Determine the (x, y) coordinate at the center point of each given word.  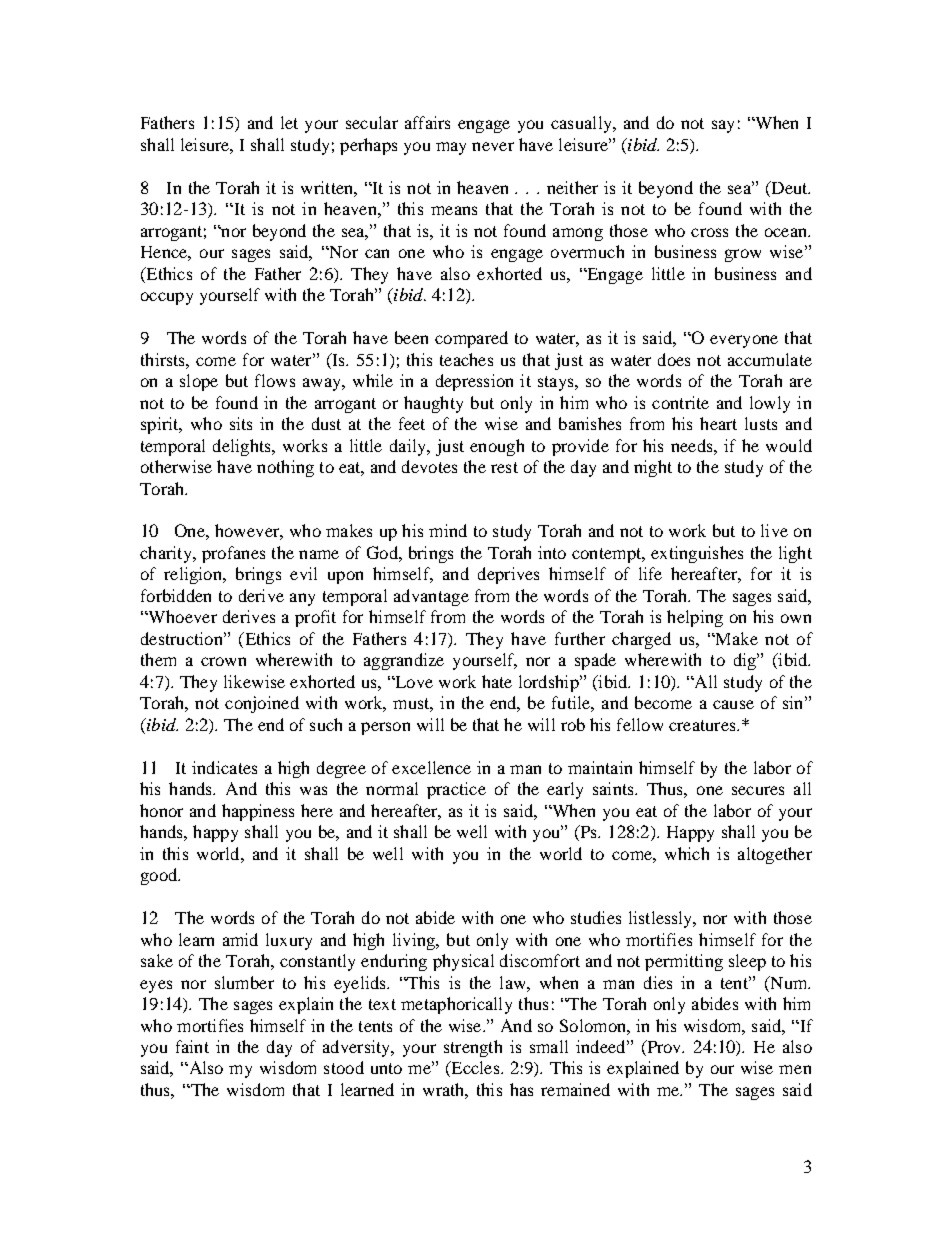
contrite (680, 402)
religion (194, 575)
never (493, 146)
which (687, 853)
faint (192, 1046)
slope (199, 382)
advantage (431, 597)
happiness (258, 812)
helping (695, 618)
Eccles (475, 1069)
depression (474, 382)
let (289, 122)
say (723, 126)
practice (456, 790)
